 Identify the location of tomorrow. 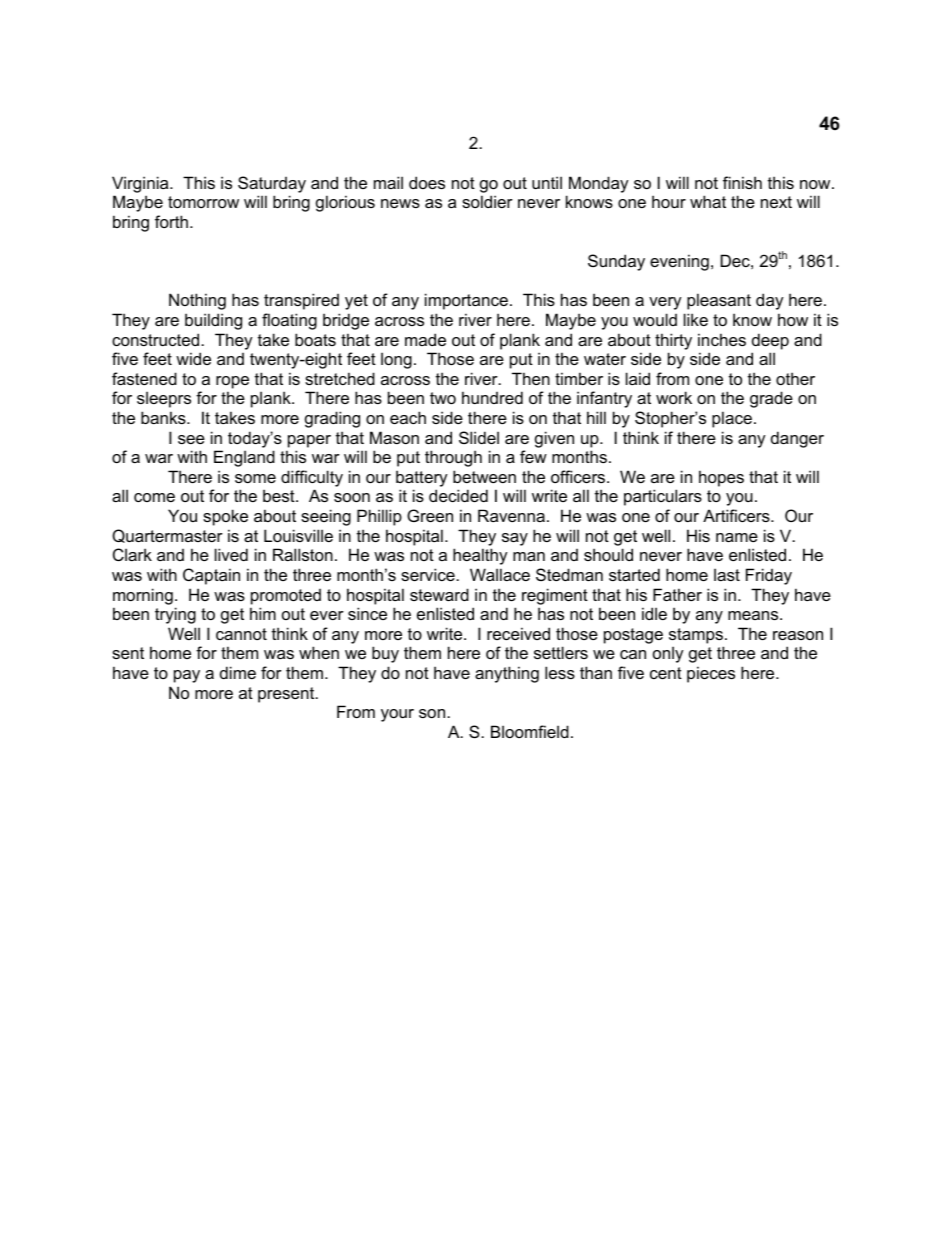
(203, 202).
